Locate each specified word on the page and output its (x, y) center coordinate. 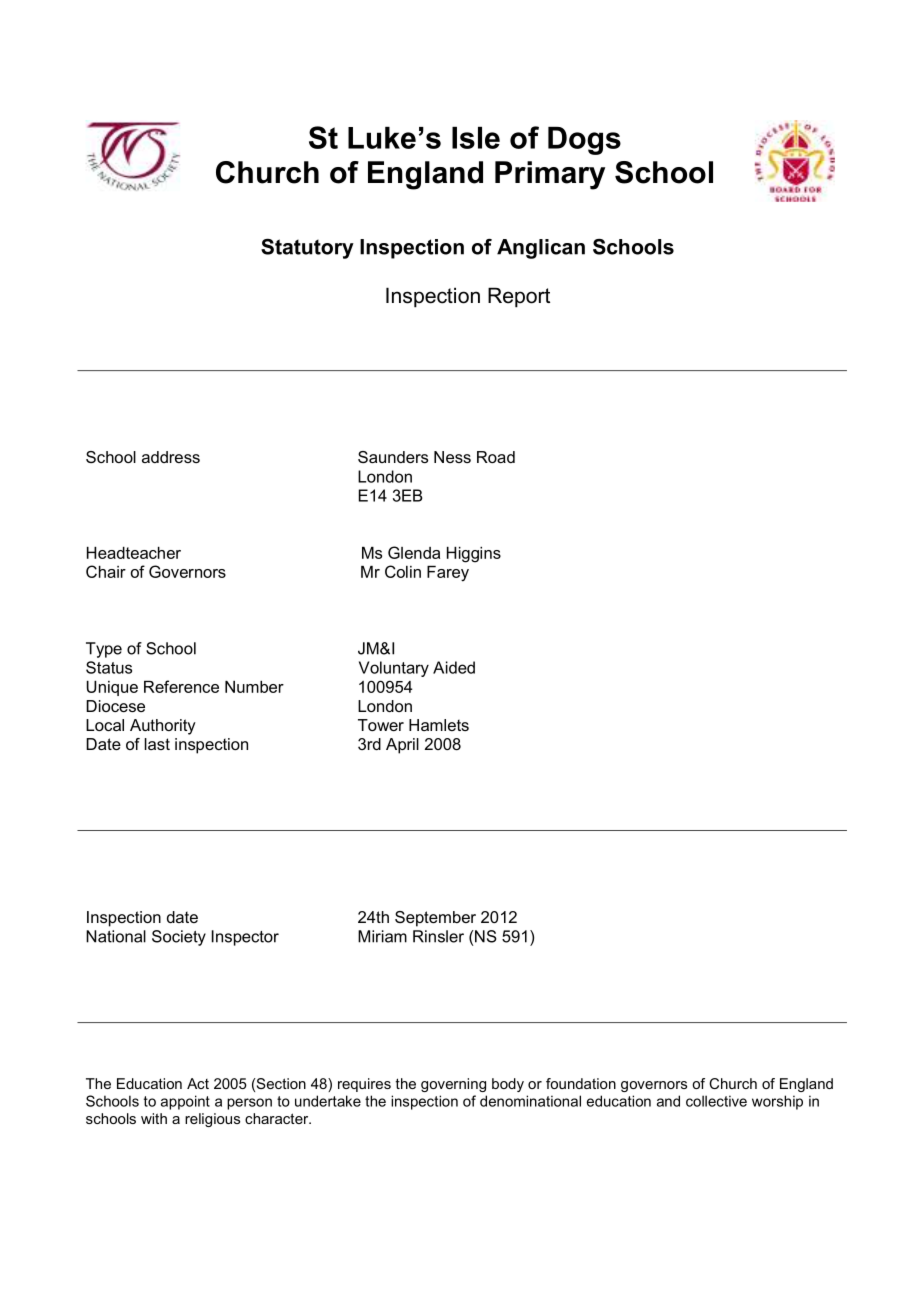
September (435, 919)
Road (496, 457)
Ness (452, 457)
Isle (476, 138)
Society (179, 938)
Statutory (307, 249)
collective (716, 1101)
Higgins (474, 555)
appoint (185, 1102)
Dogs (584, 141)
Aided (454, 667)
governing (453, 1085)
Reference (181, 686)
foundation (581, 1083)
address (171, 457)
